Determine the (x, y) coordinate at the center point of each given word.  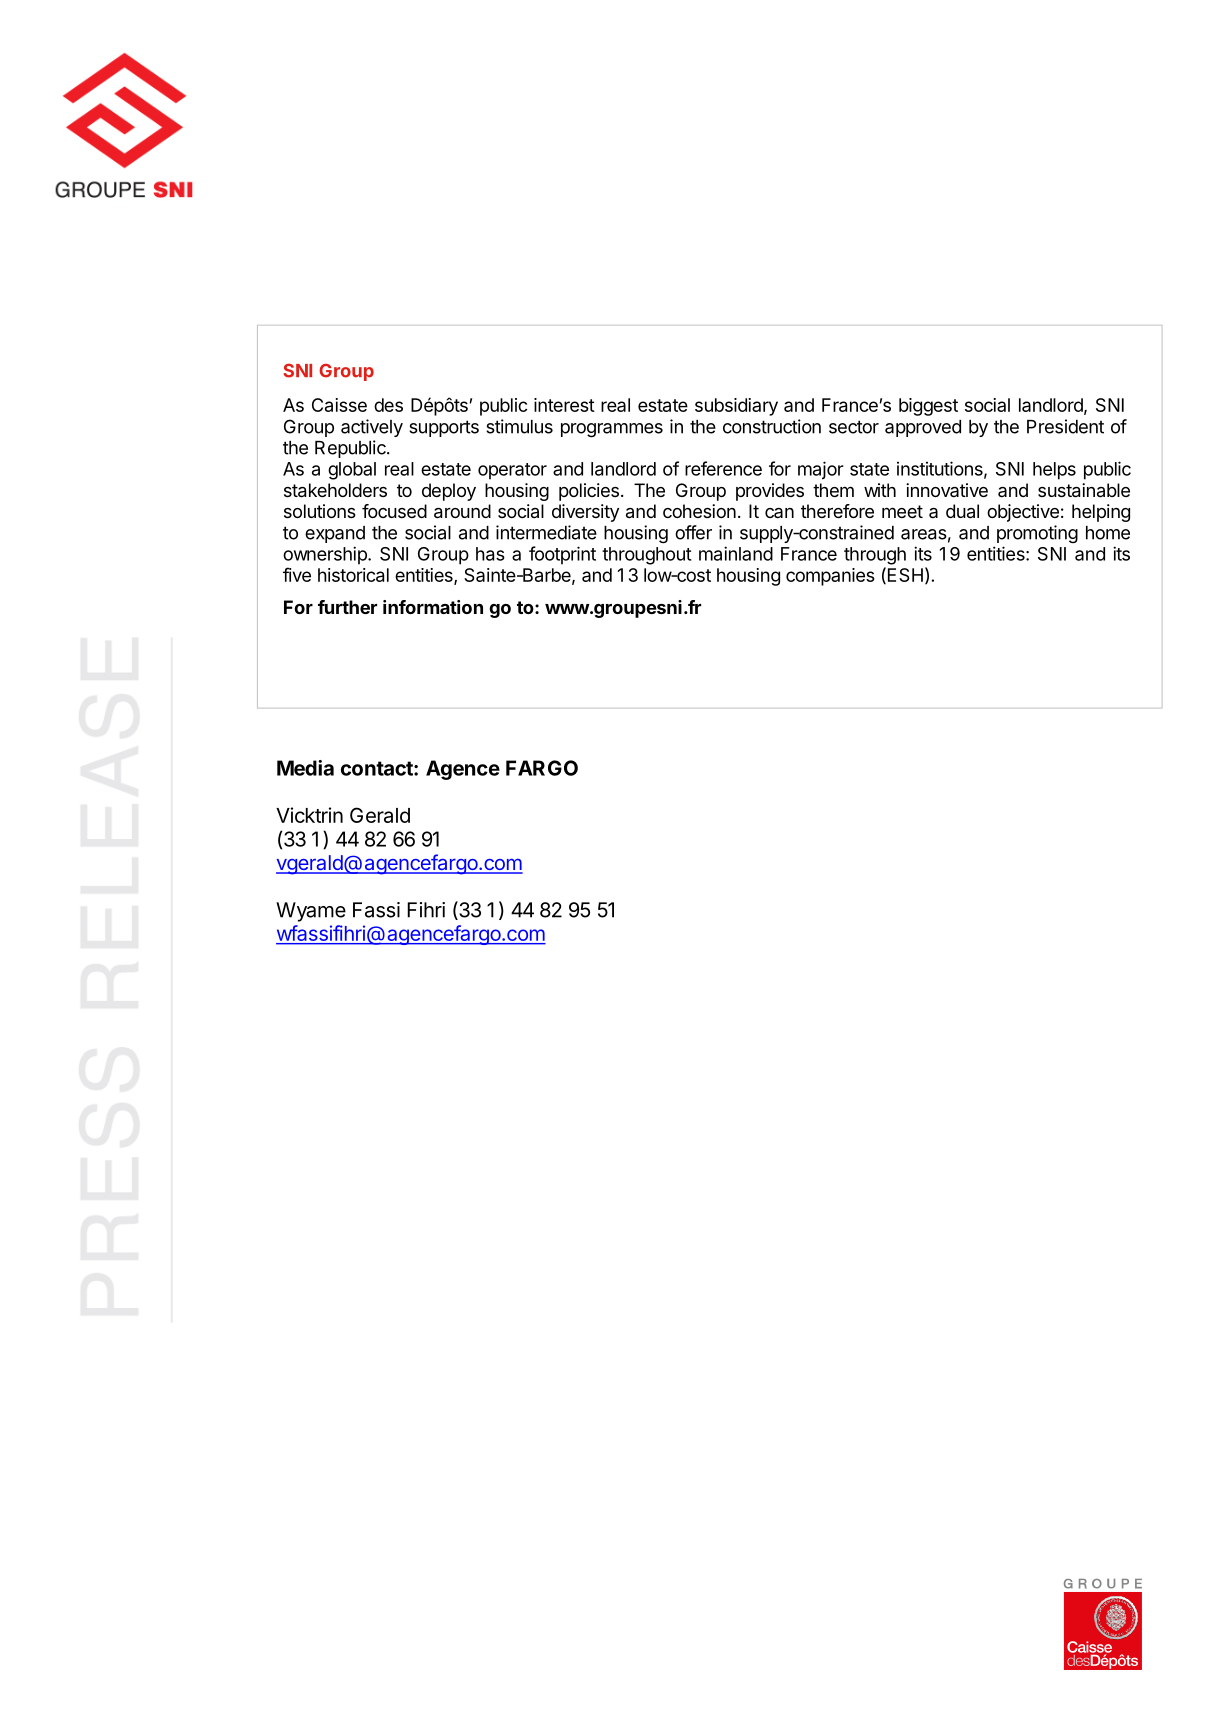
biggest (928, 407)
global (352, 471)
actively (372, 428)
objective (1023, 513)
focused (394, 511)
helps (1054, 471)
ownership (326, 555)
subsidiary (736, 407)
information (433, 607)
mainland (736, 553)
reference (723, 468)
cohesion (699, 511)
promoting (1037, 534)
